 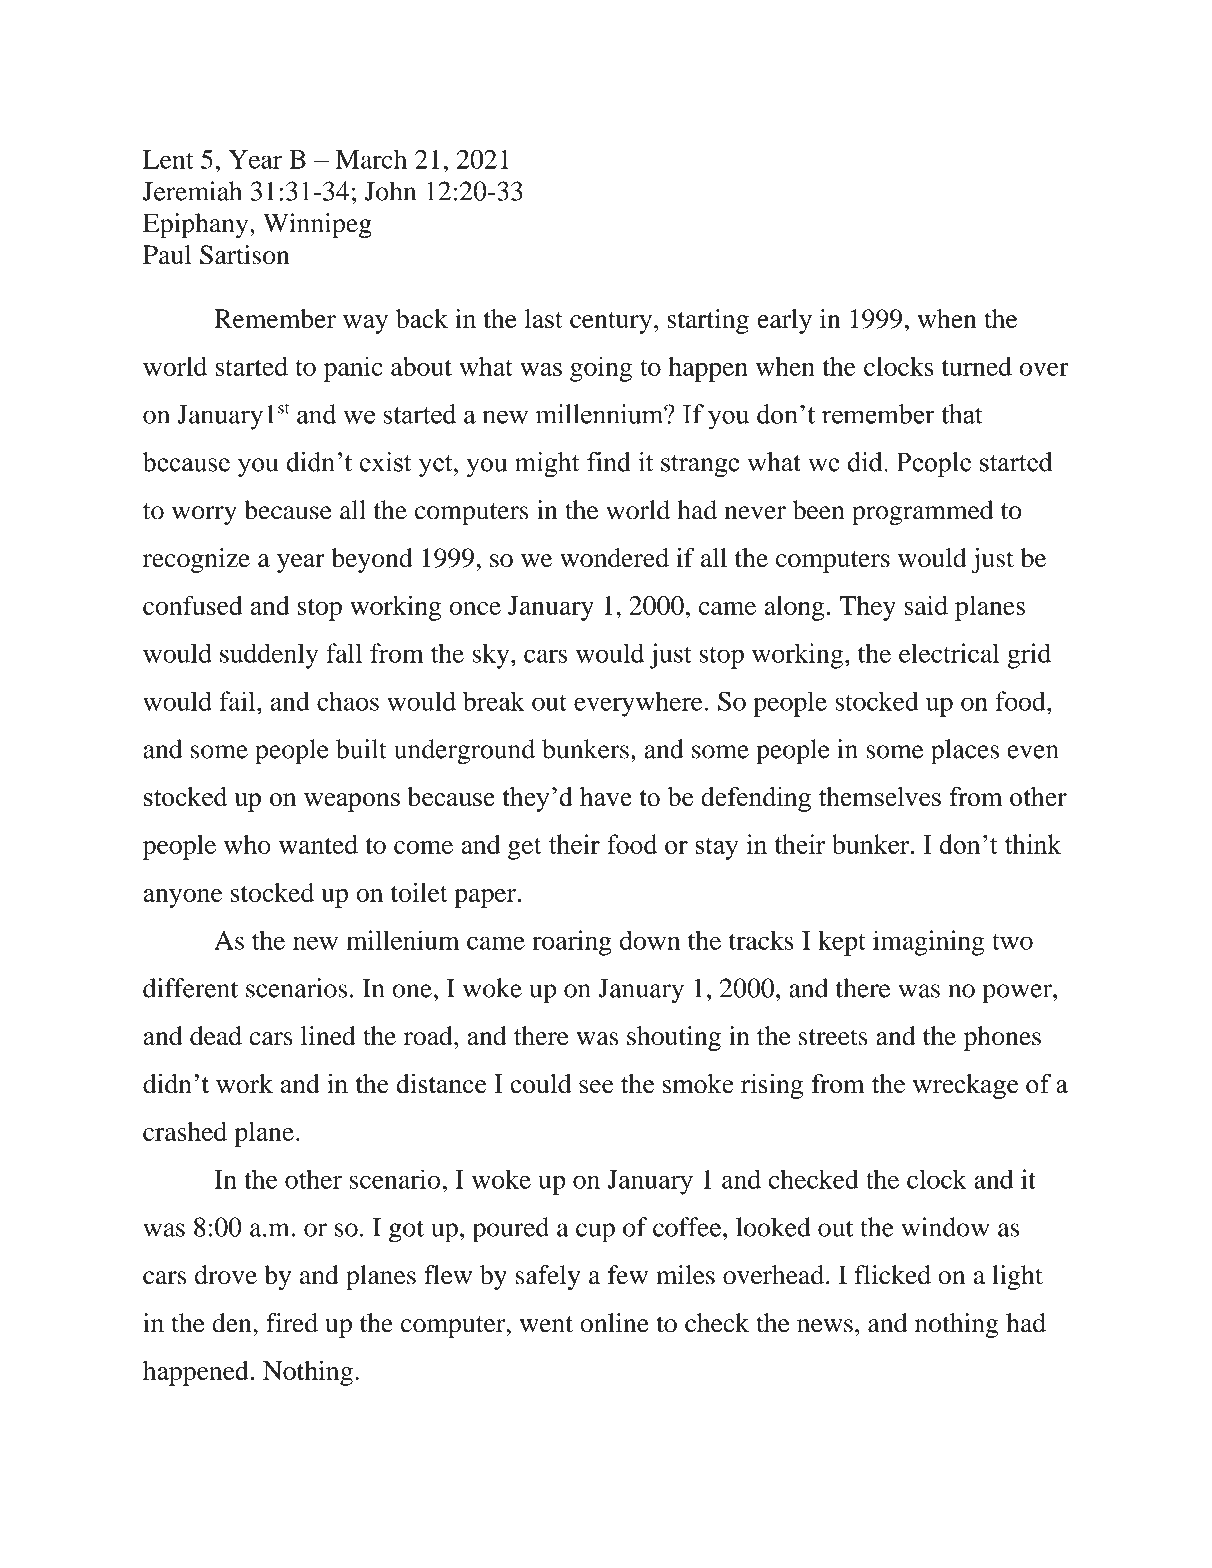 I want to click on everywhere, so click(x=638, y=704).
